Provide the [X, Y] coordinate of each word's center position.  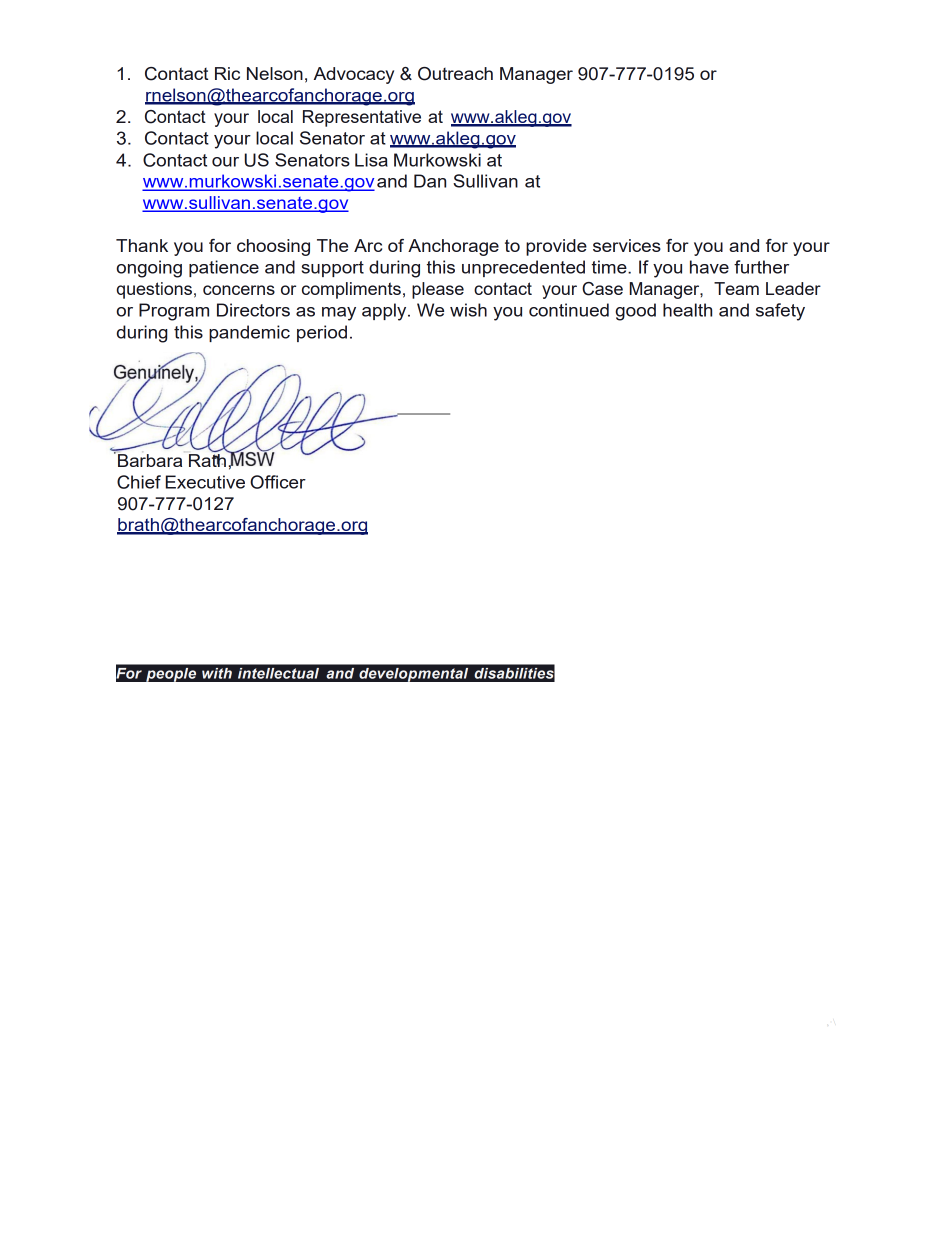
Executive [205, 482]
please [438, 290]
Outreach [455, 74]
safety [780, 312]
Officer [278, 482]
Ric [227, 73]
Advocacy [354, 75]
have [709, 267]
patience [224, 268]
